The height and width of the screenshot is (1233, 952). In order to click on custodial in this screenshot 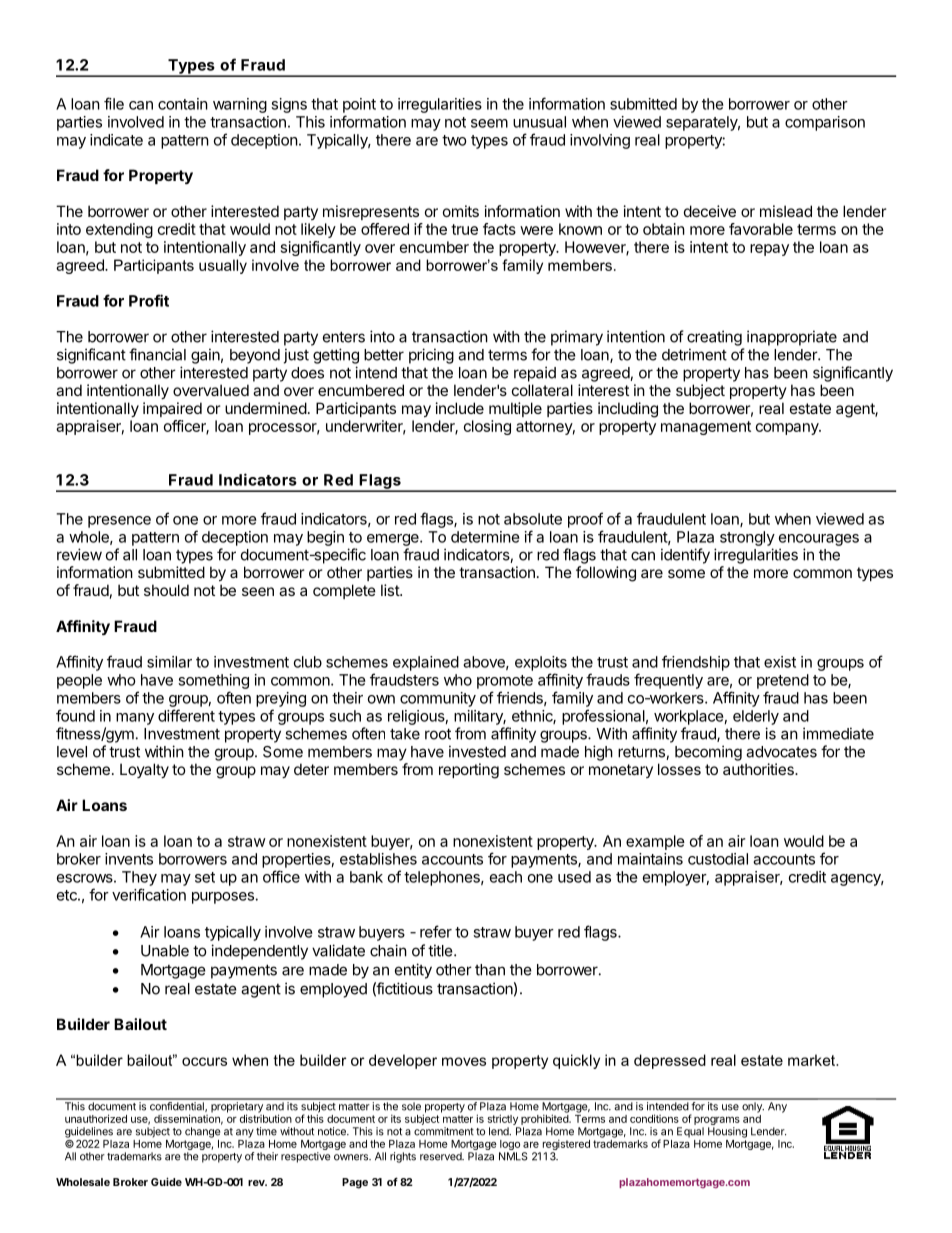, I will do `click(718, 859)`.
